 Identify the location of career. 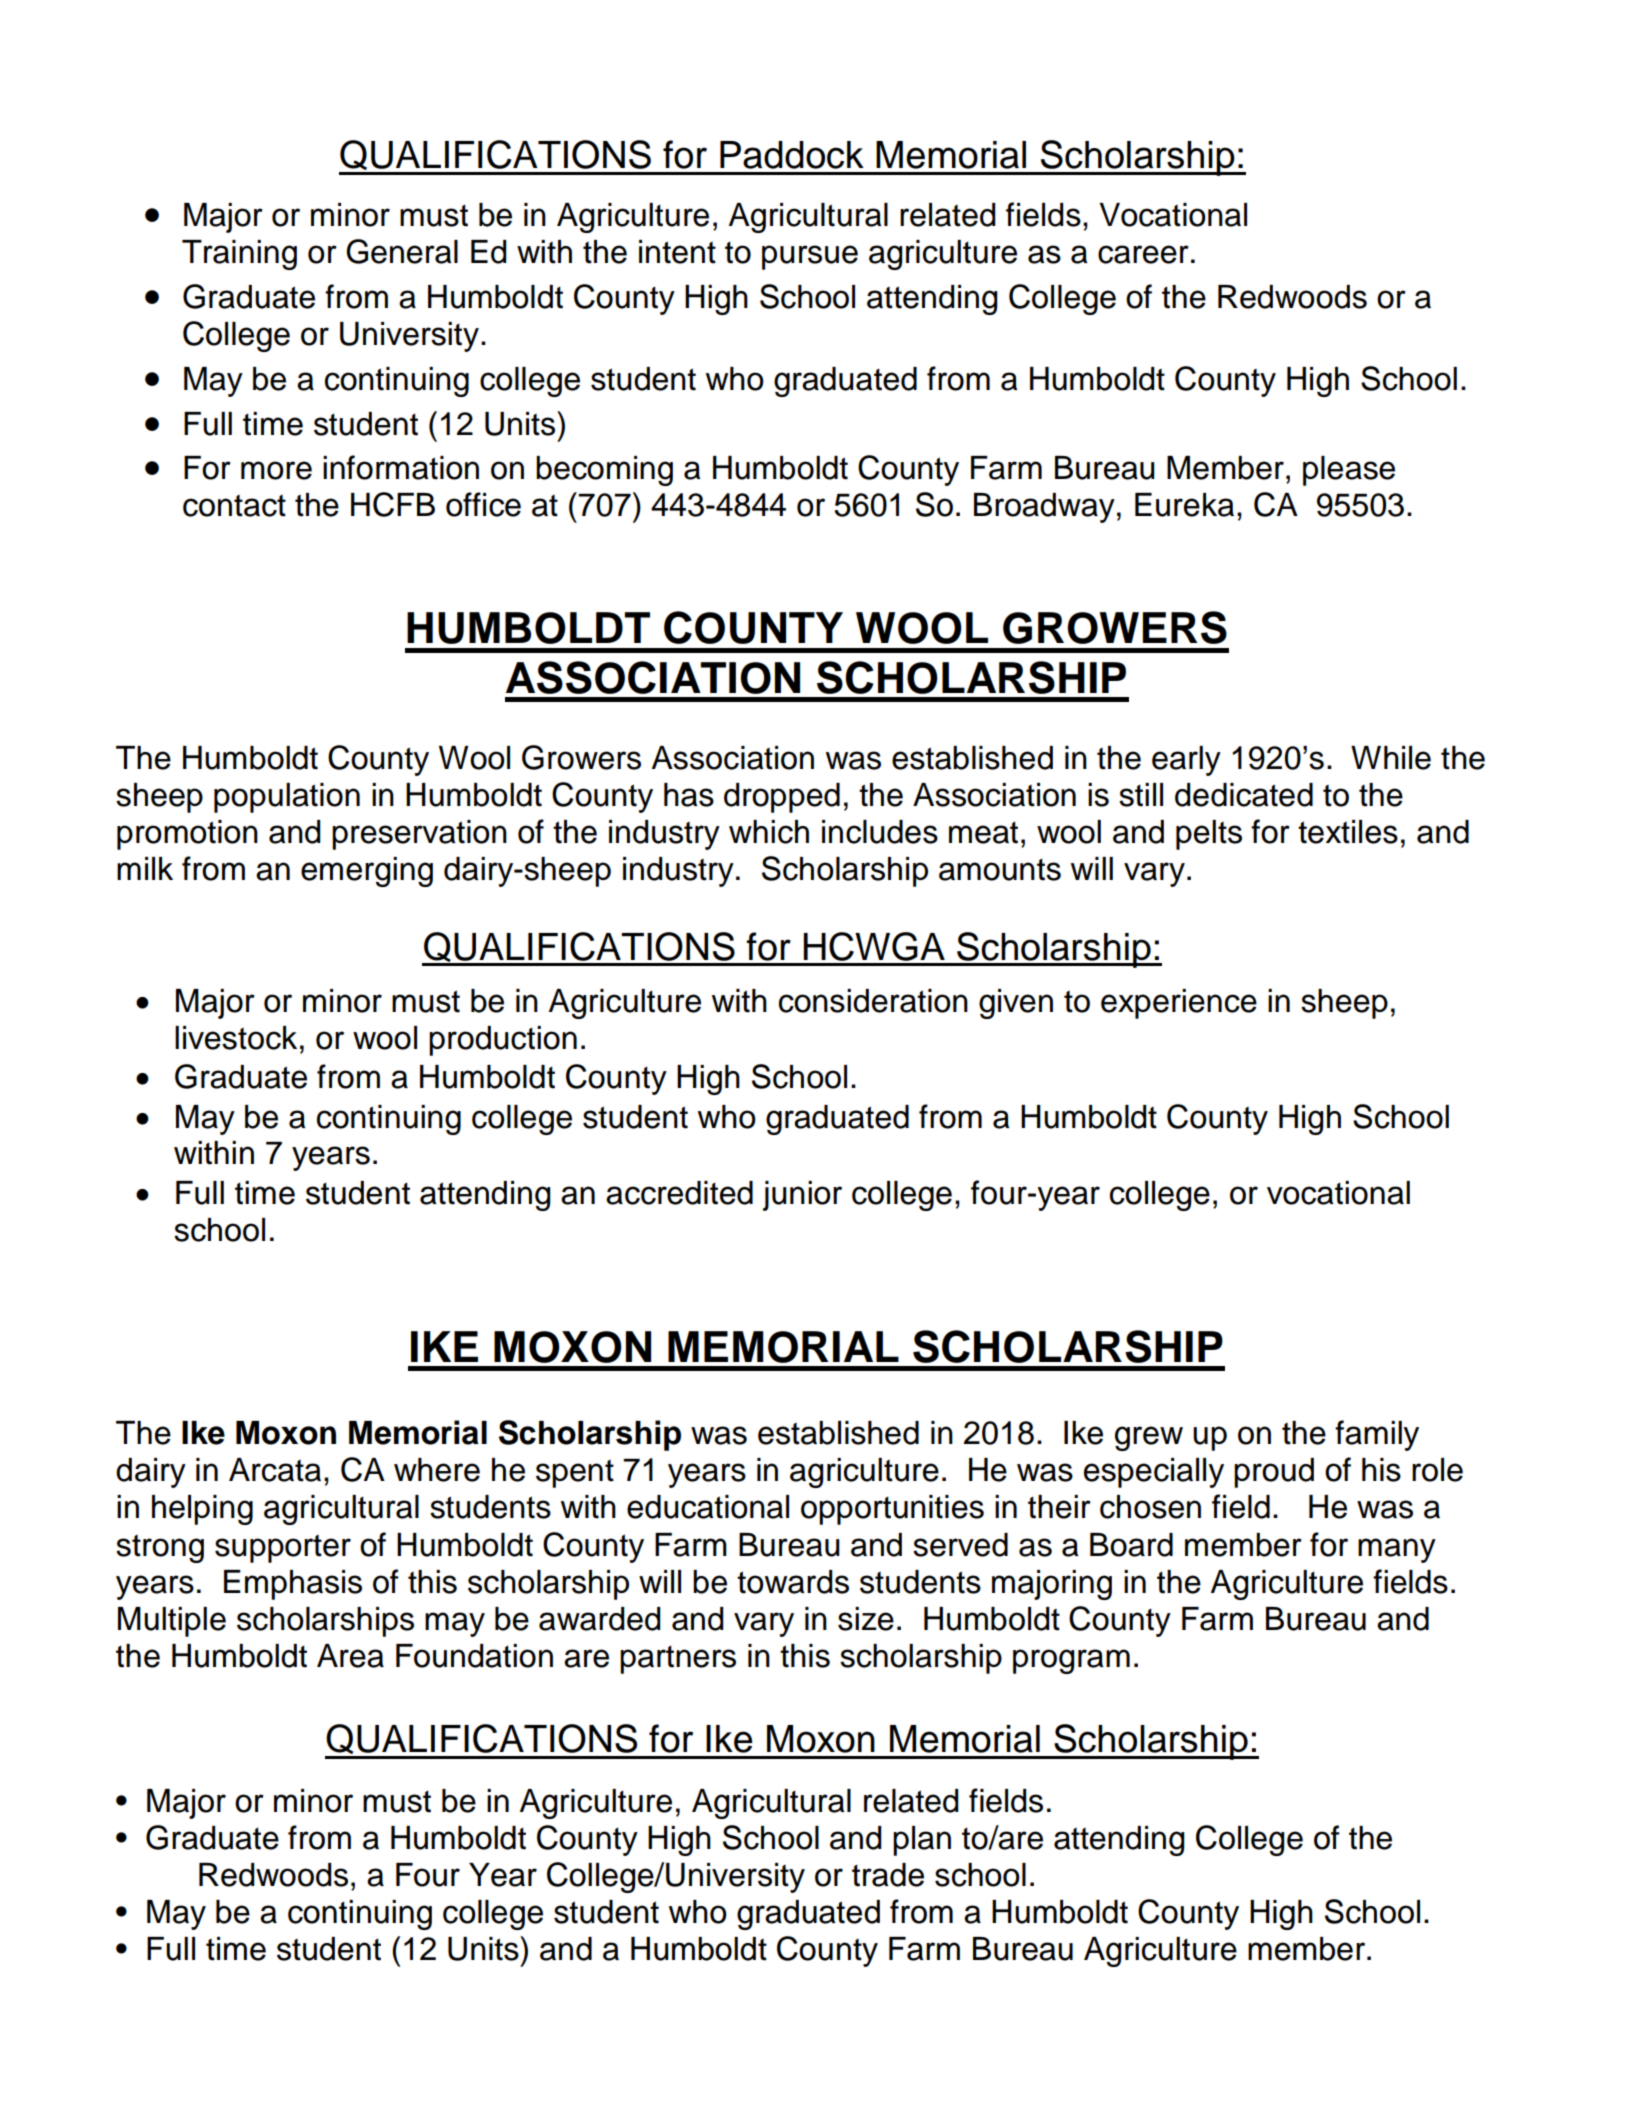
(1143, 254).
